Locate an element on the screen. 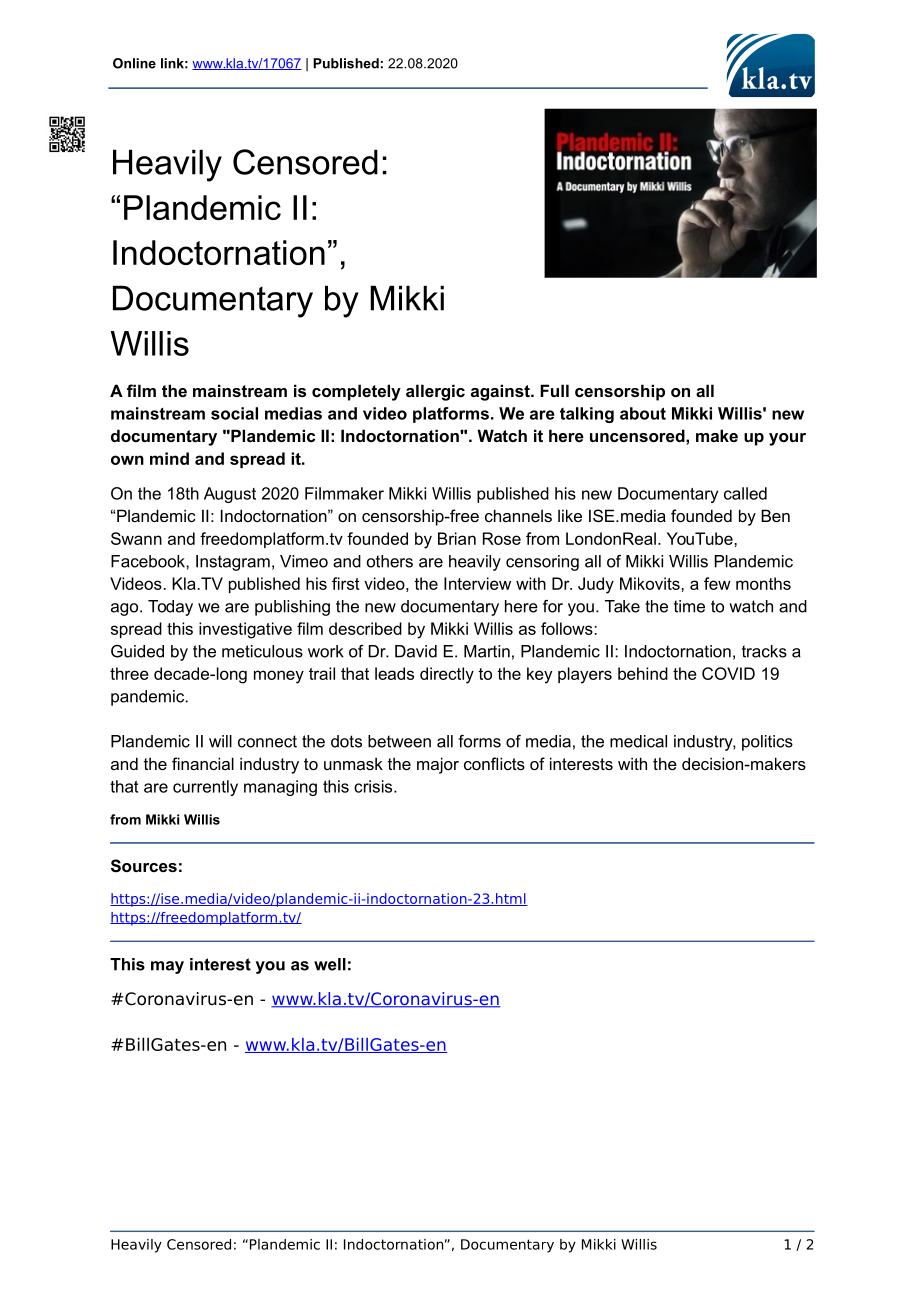  financial is located at coordinates (203, 763).
